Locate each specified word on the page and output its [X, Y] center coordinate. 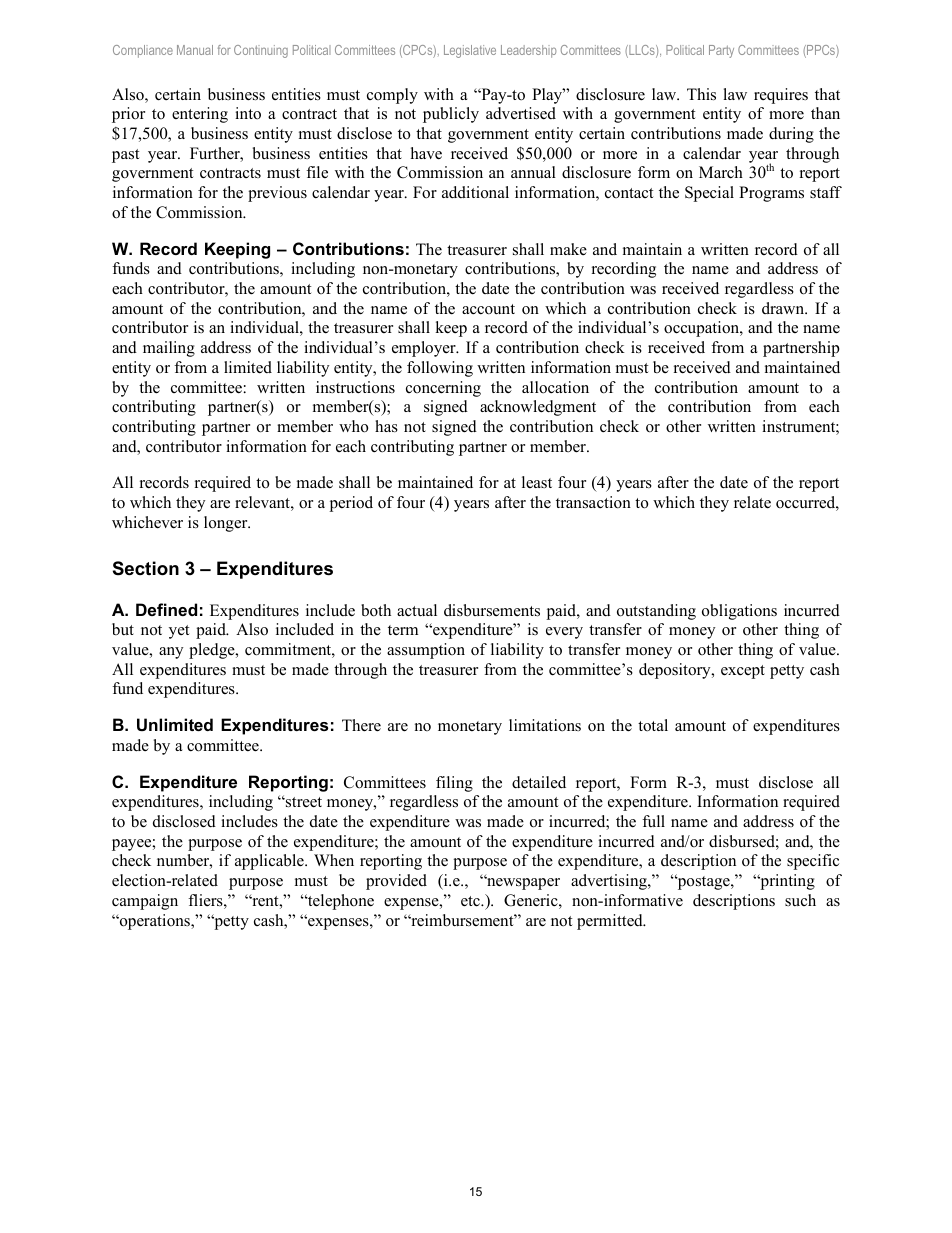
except [743, 672]
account [488, 309]
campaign [145, 902]
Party [721, 51]
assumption [426, 651]
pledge [213, 651]
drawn [784, 308]
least [537, 482]
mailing [169, 349]
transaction [593, 502]
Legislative [470, 51]
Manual [195, 50]
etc [471, 901]
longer [227, 524]
